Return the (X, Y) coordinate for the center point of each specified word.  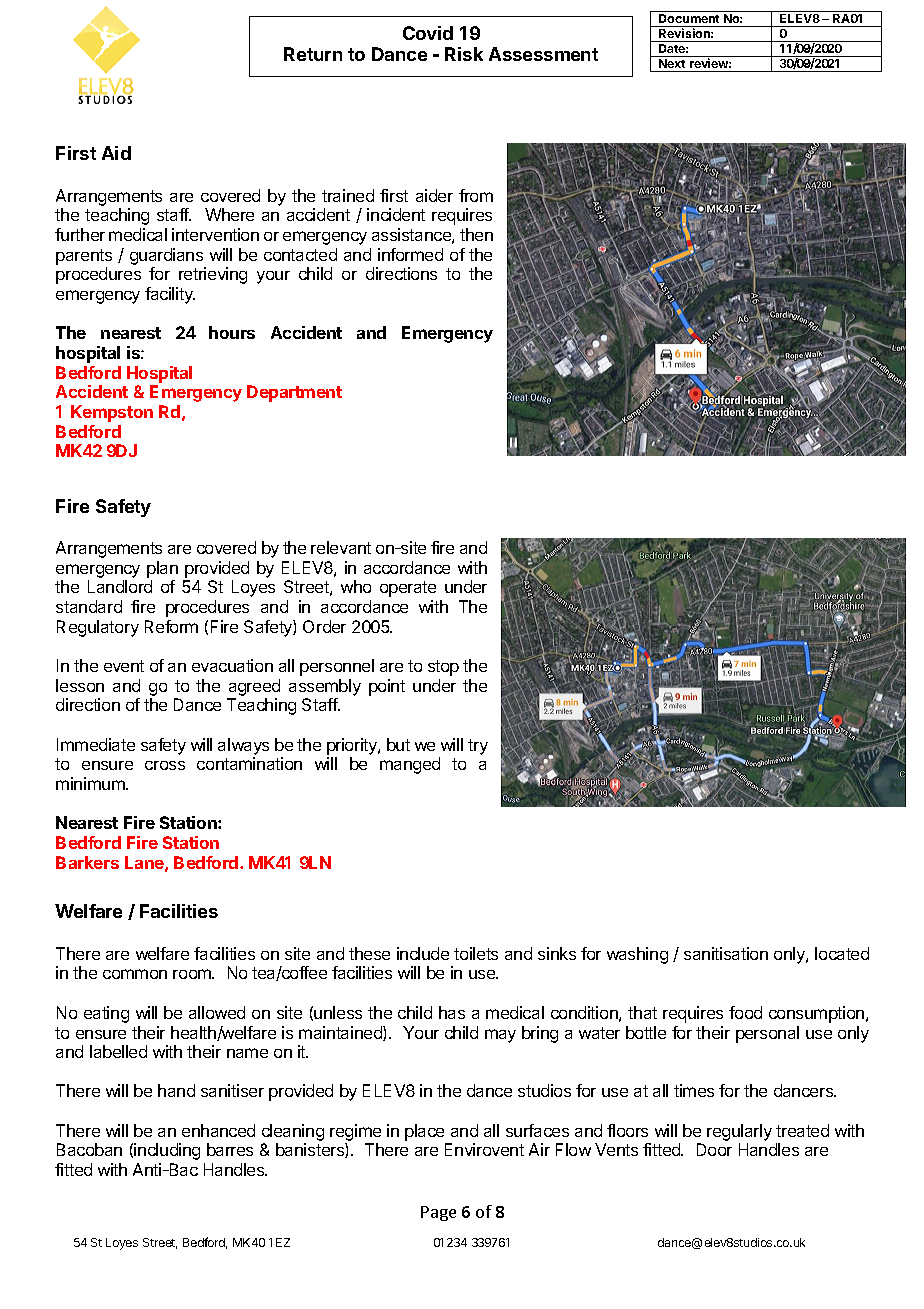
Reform (171, 626)
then (476, 234)
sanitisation (726, 953)
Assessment (543, 54)
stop (443, 668)
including (167, 1151)
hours (232, 332)
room (193, 974)
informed (410, 254)
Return (313, 54)
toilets (476, 953)
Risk (464, 54)
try (478, 747)
